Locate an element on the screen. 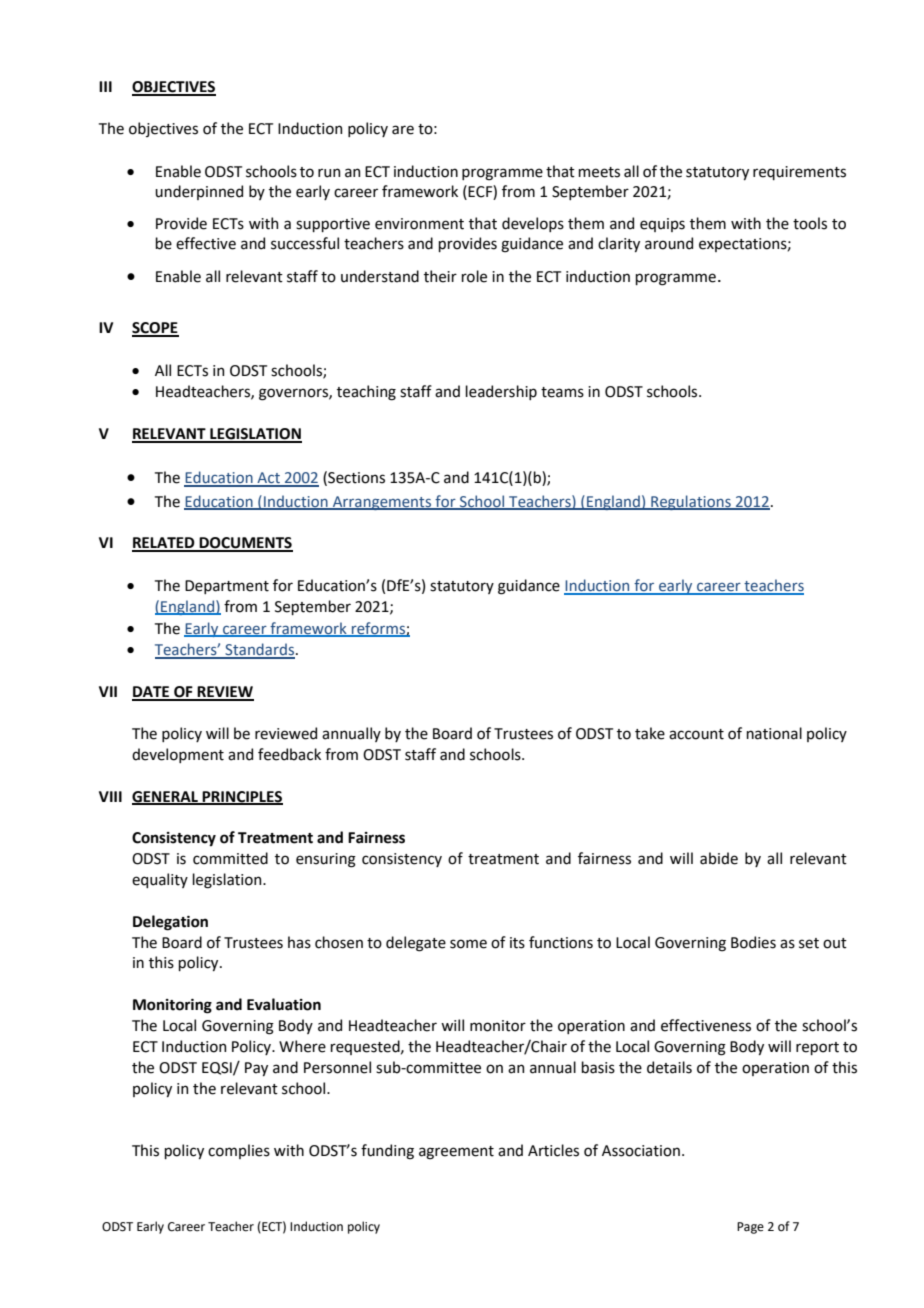  environment is located at coordinates (419, 224).
